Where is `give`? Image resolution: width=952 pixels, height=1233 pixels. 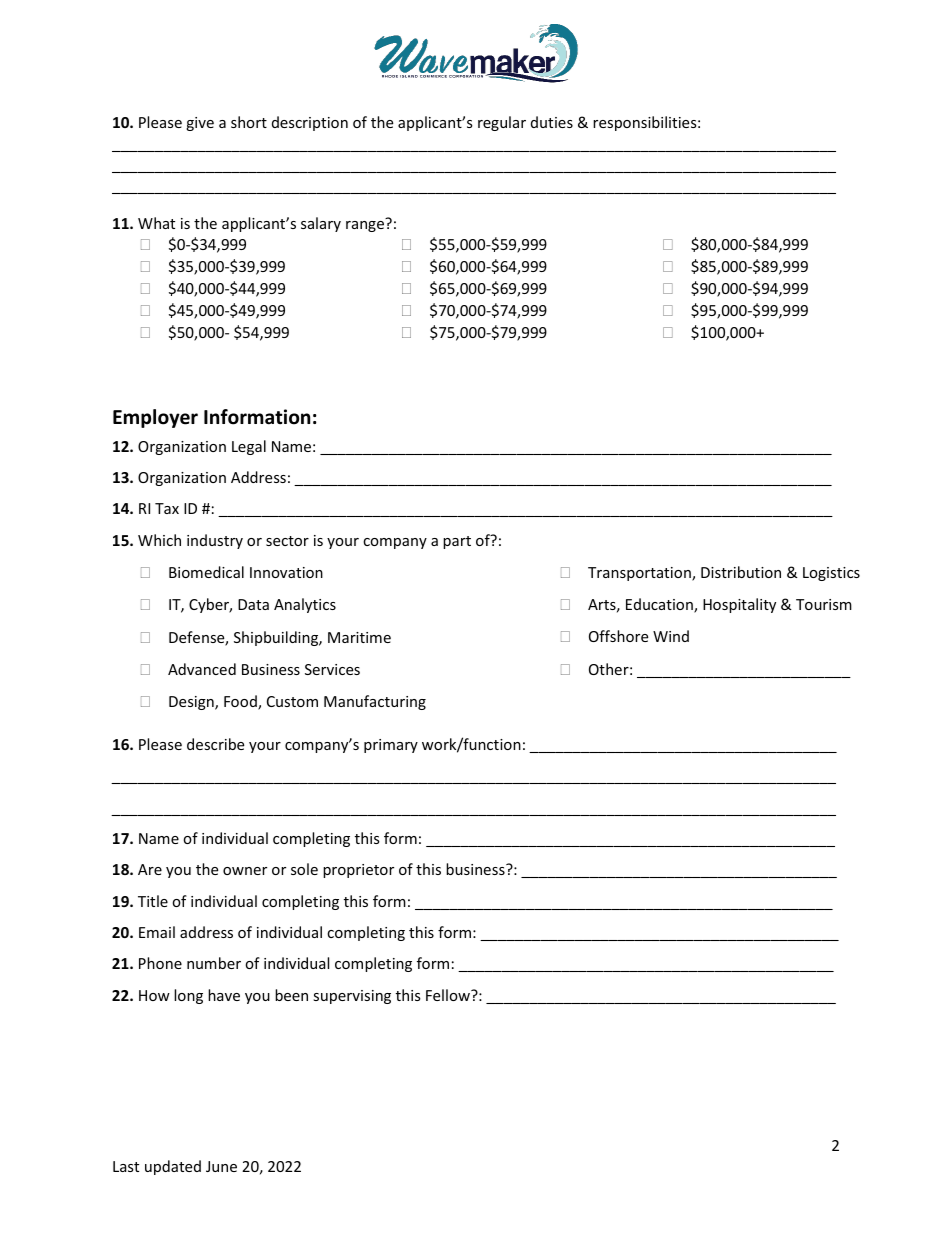
give is located at coordinates (200, 124).
